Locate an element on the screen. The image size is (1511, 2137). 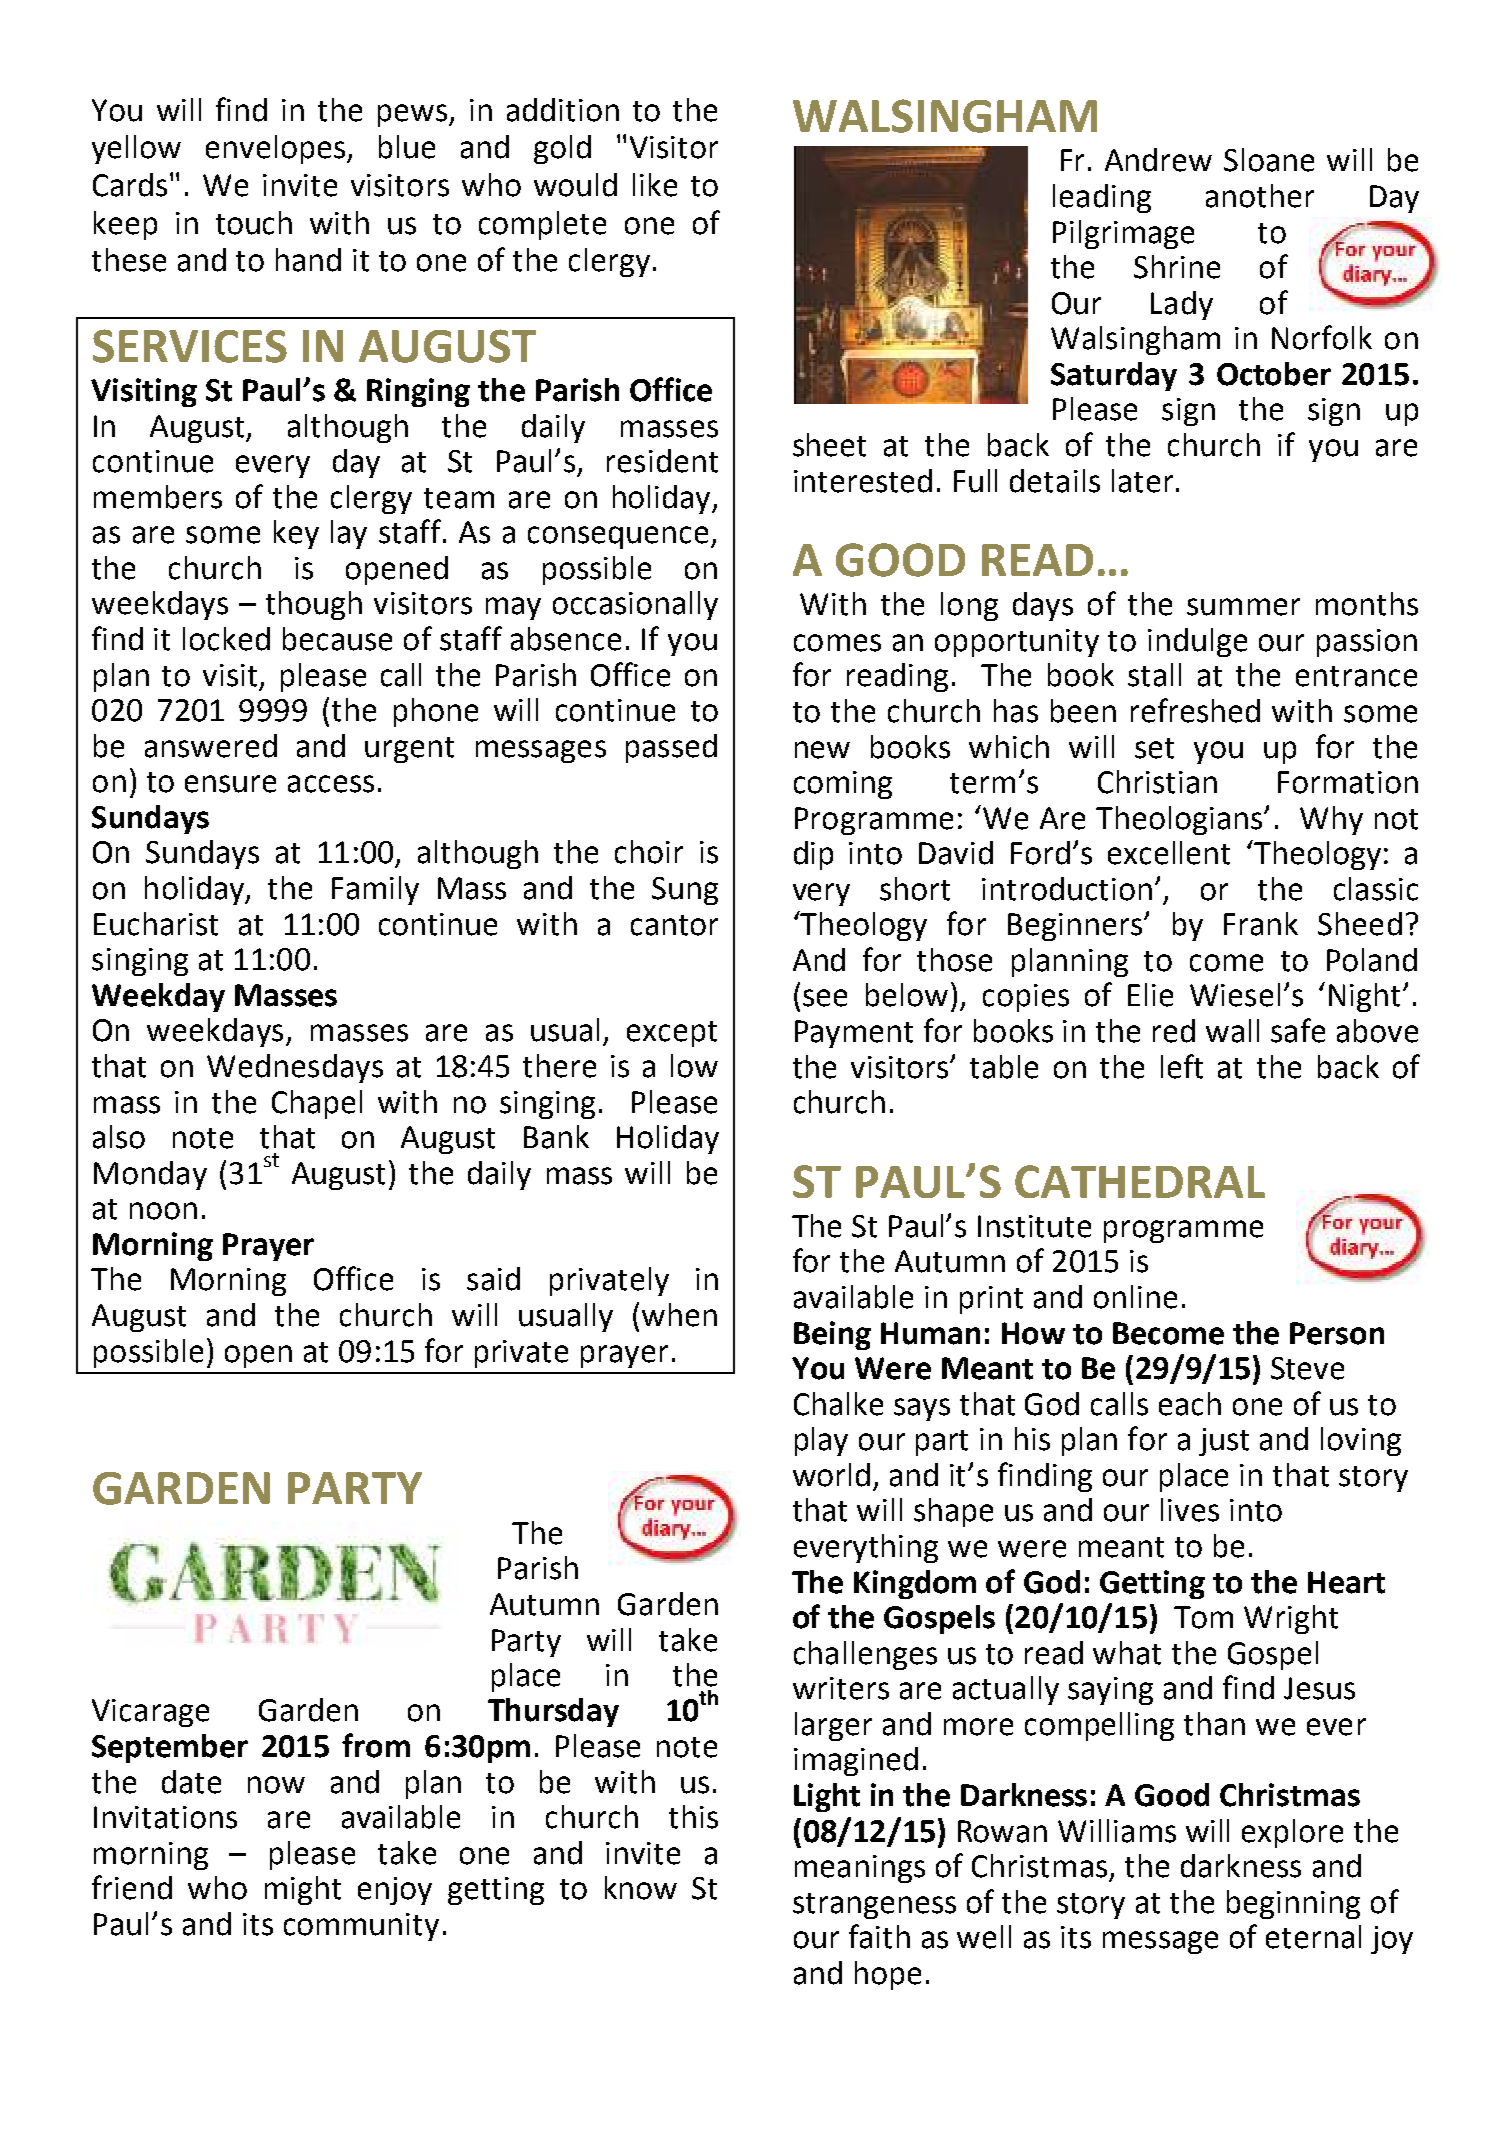
Sloane is located at coordinates (1269, 160).
